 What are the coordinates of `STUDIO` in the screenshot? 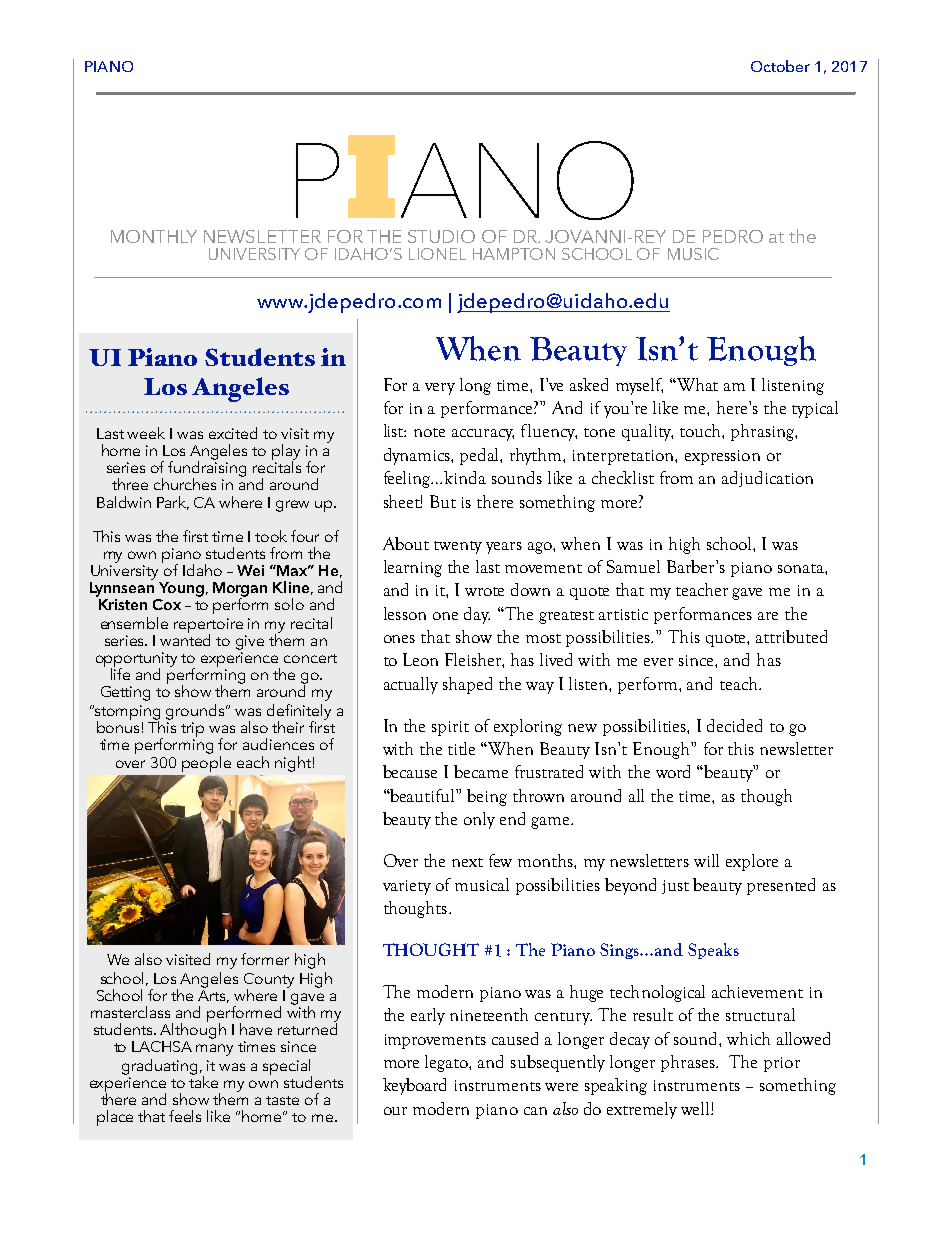 It's located at (441, 236).
